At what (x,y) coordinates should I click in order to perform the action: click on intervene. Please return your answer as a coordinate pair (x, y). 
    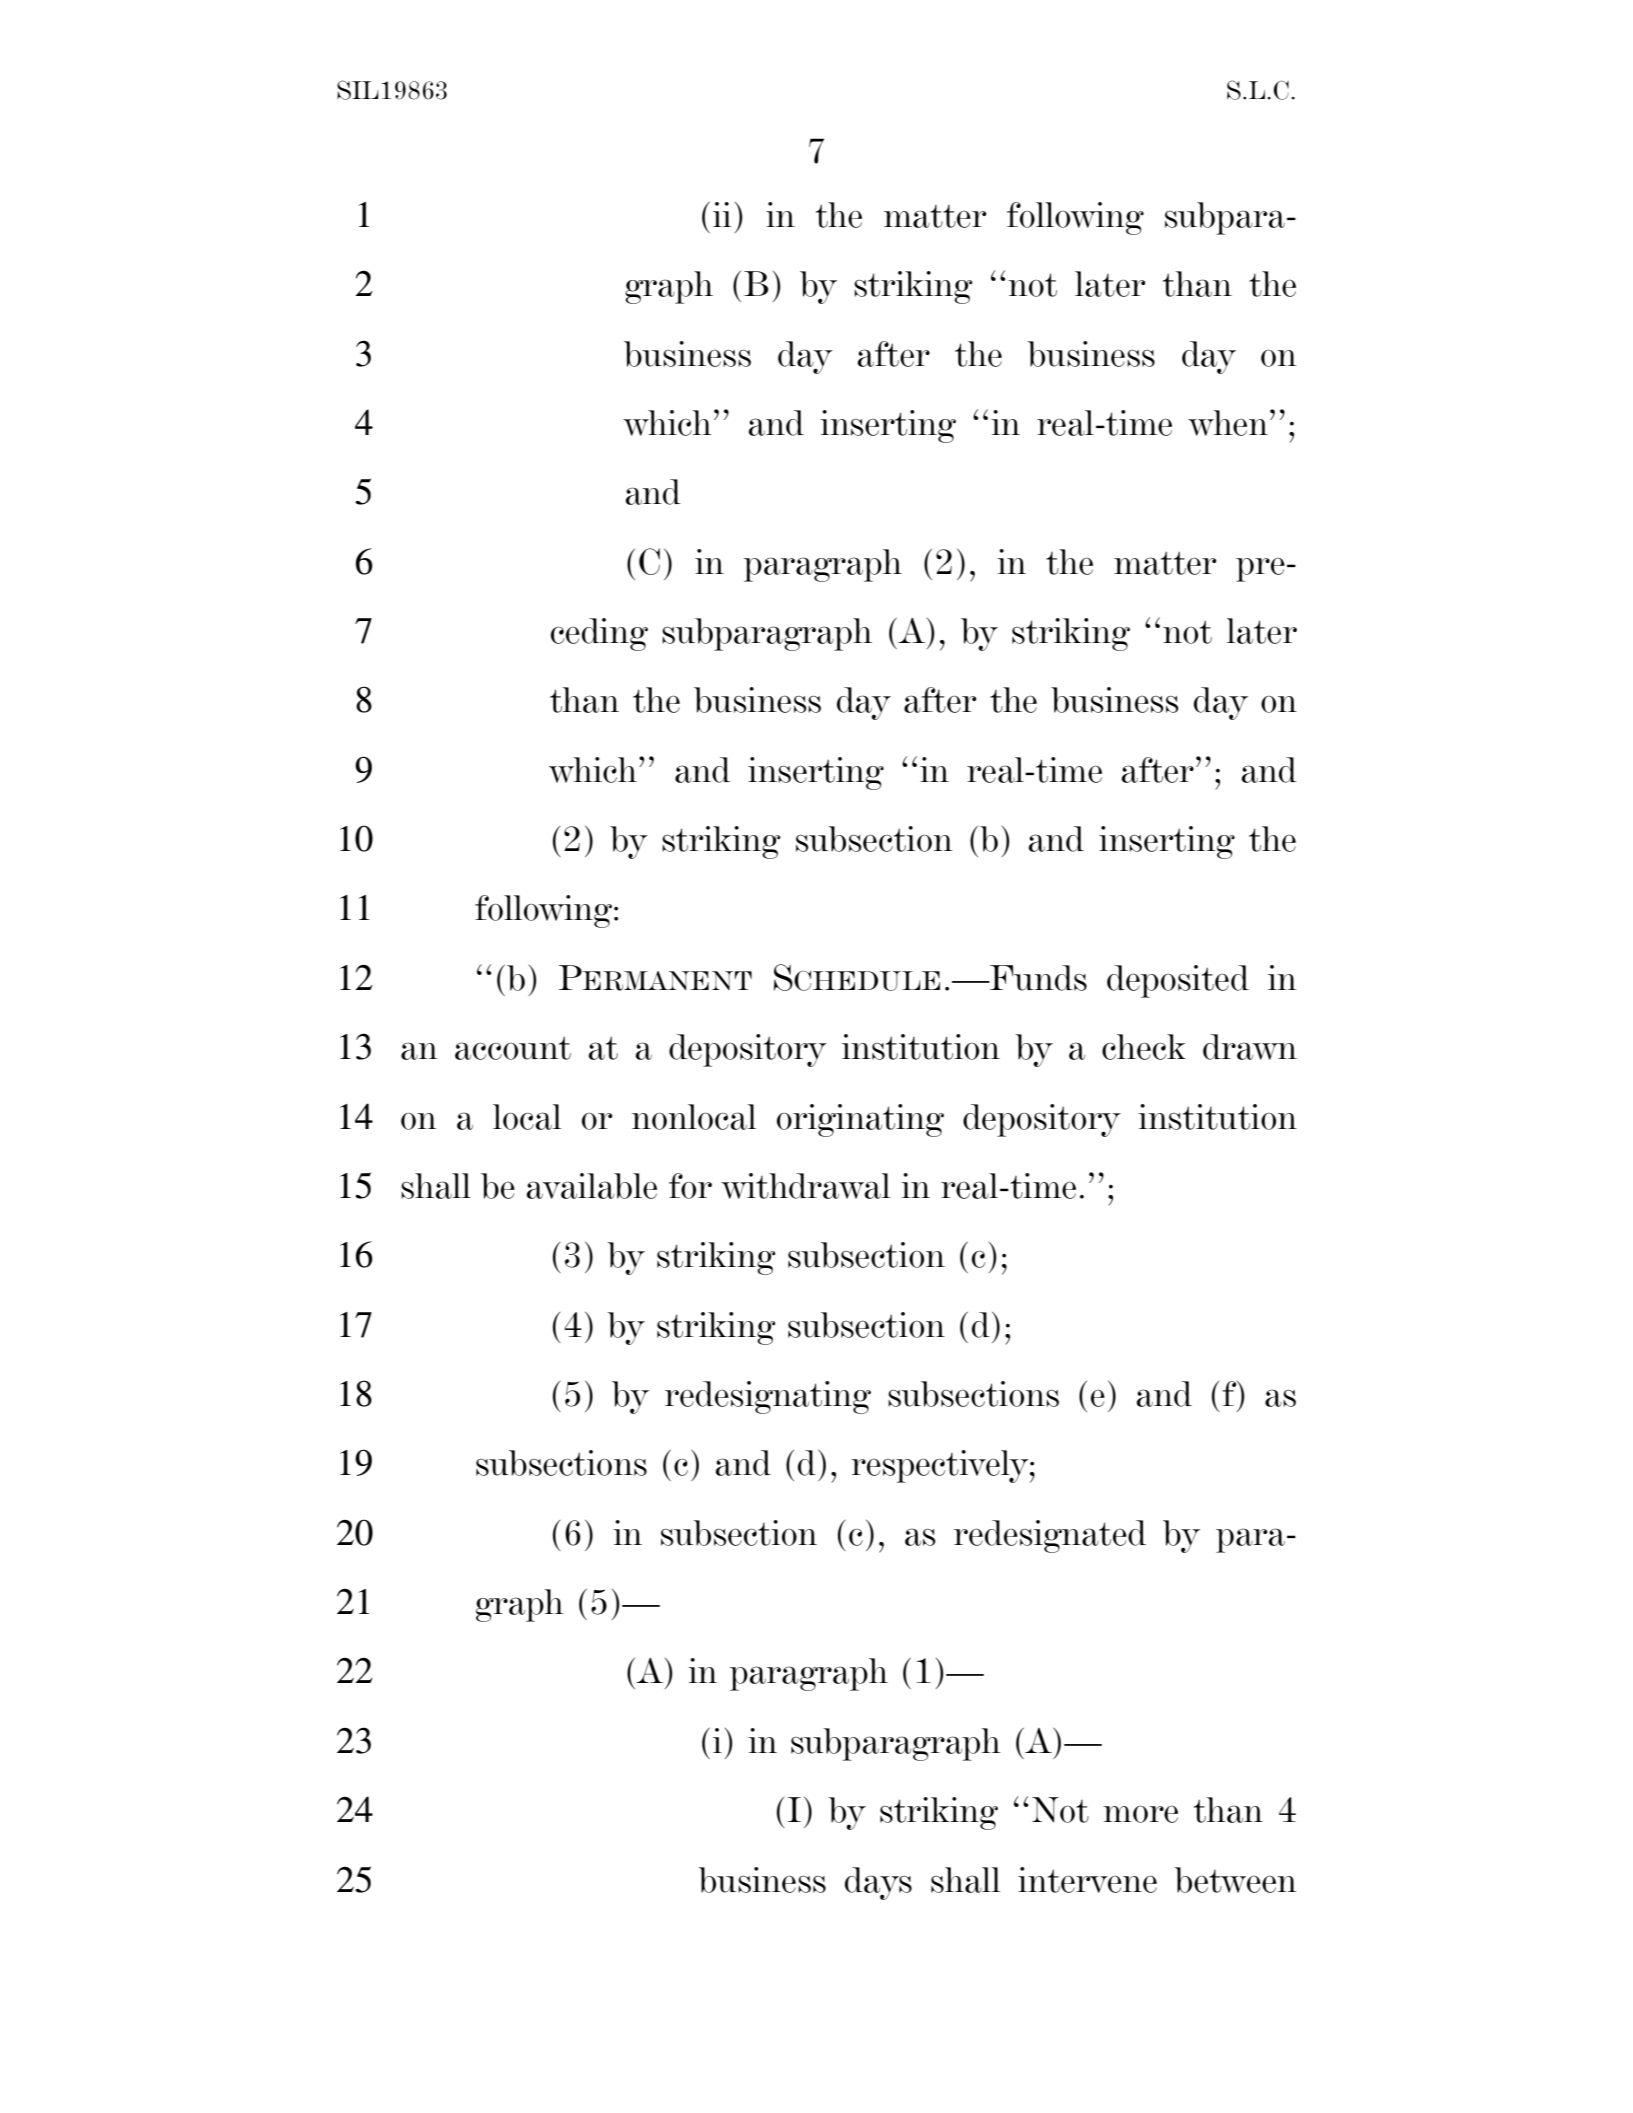
    Looking at the image, I should click on (1087, 1880).
